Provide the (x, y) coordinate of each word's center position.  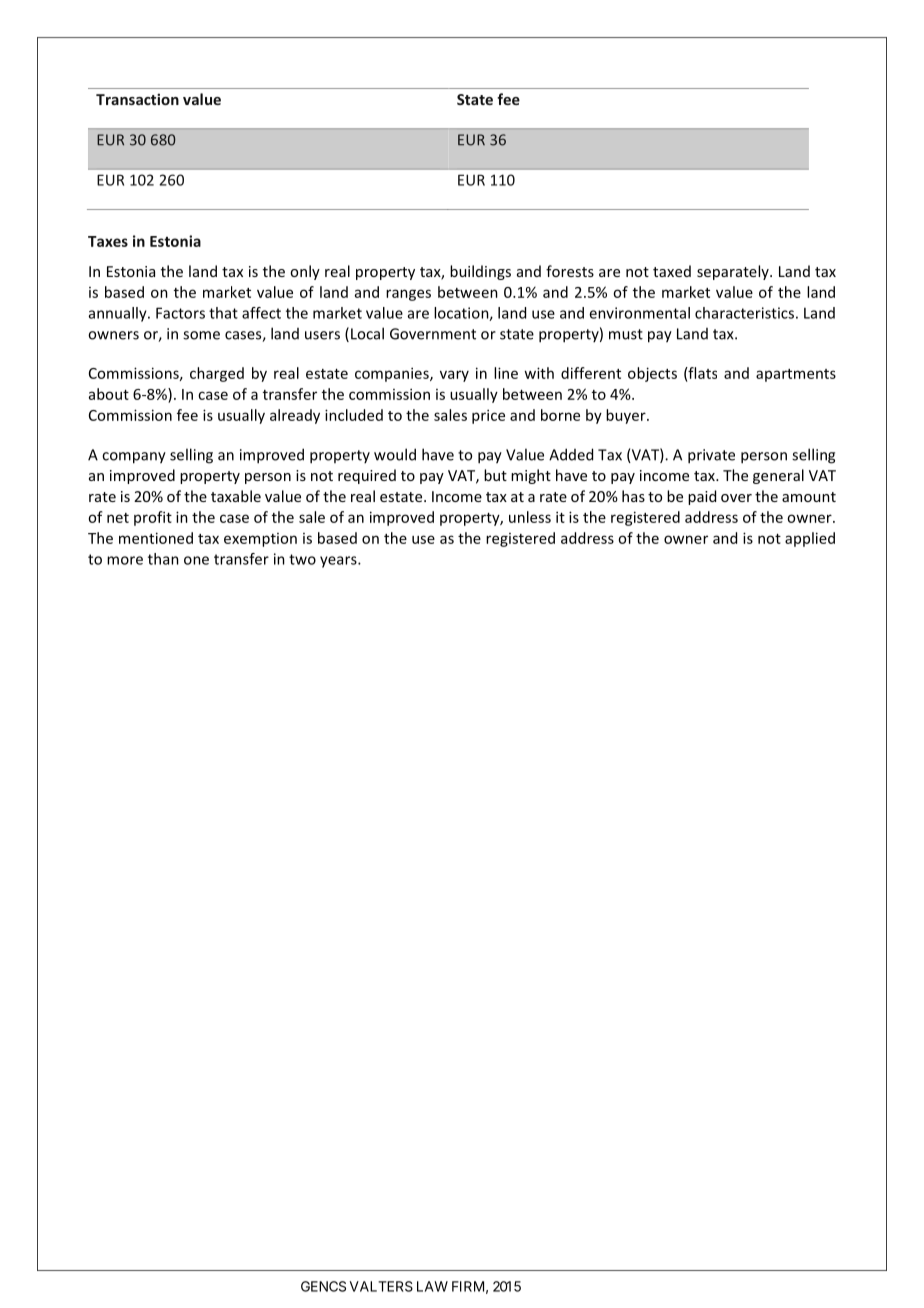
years (339, 562)
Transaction (137, 99)
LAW (432, 1286)
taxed (672, 271)
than (163, 559)
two (302, 559)
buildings (480, 272)
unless (530, 517)
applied (810, 539)
